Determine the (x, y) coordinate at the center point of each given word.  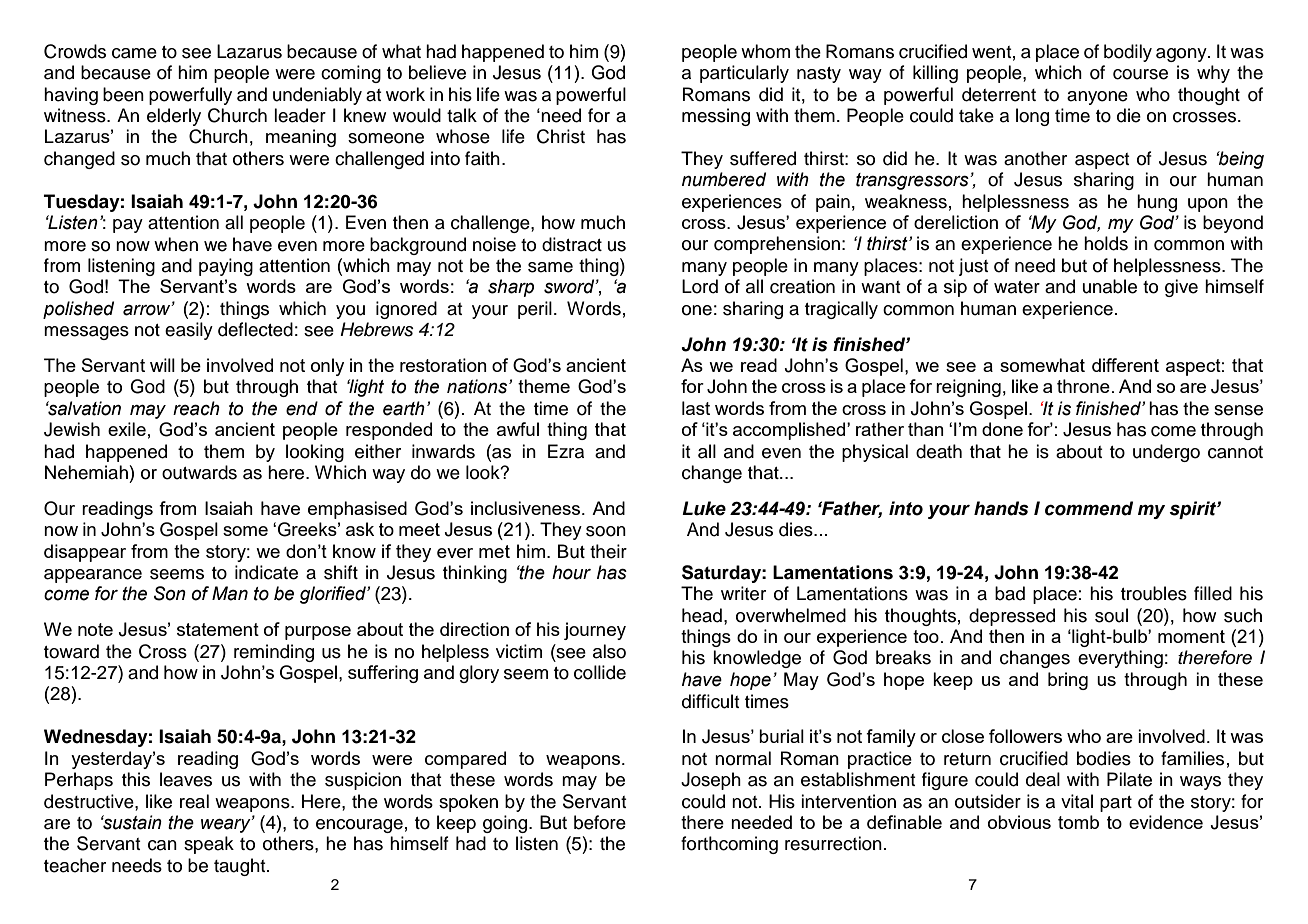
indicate (266, 572)
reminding (274, 653)
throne (1083, 386)
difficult (711, 701)
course (1140, 74)
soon (606, 531)
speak (209, 845)
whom (765, 51)
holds (1106, 243)
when (176, 244)
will (162, 365)
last (696, 408)
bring (1068, 681)
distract (572, 244)
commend (1089, 508)
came (134, 53)
